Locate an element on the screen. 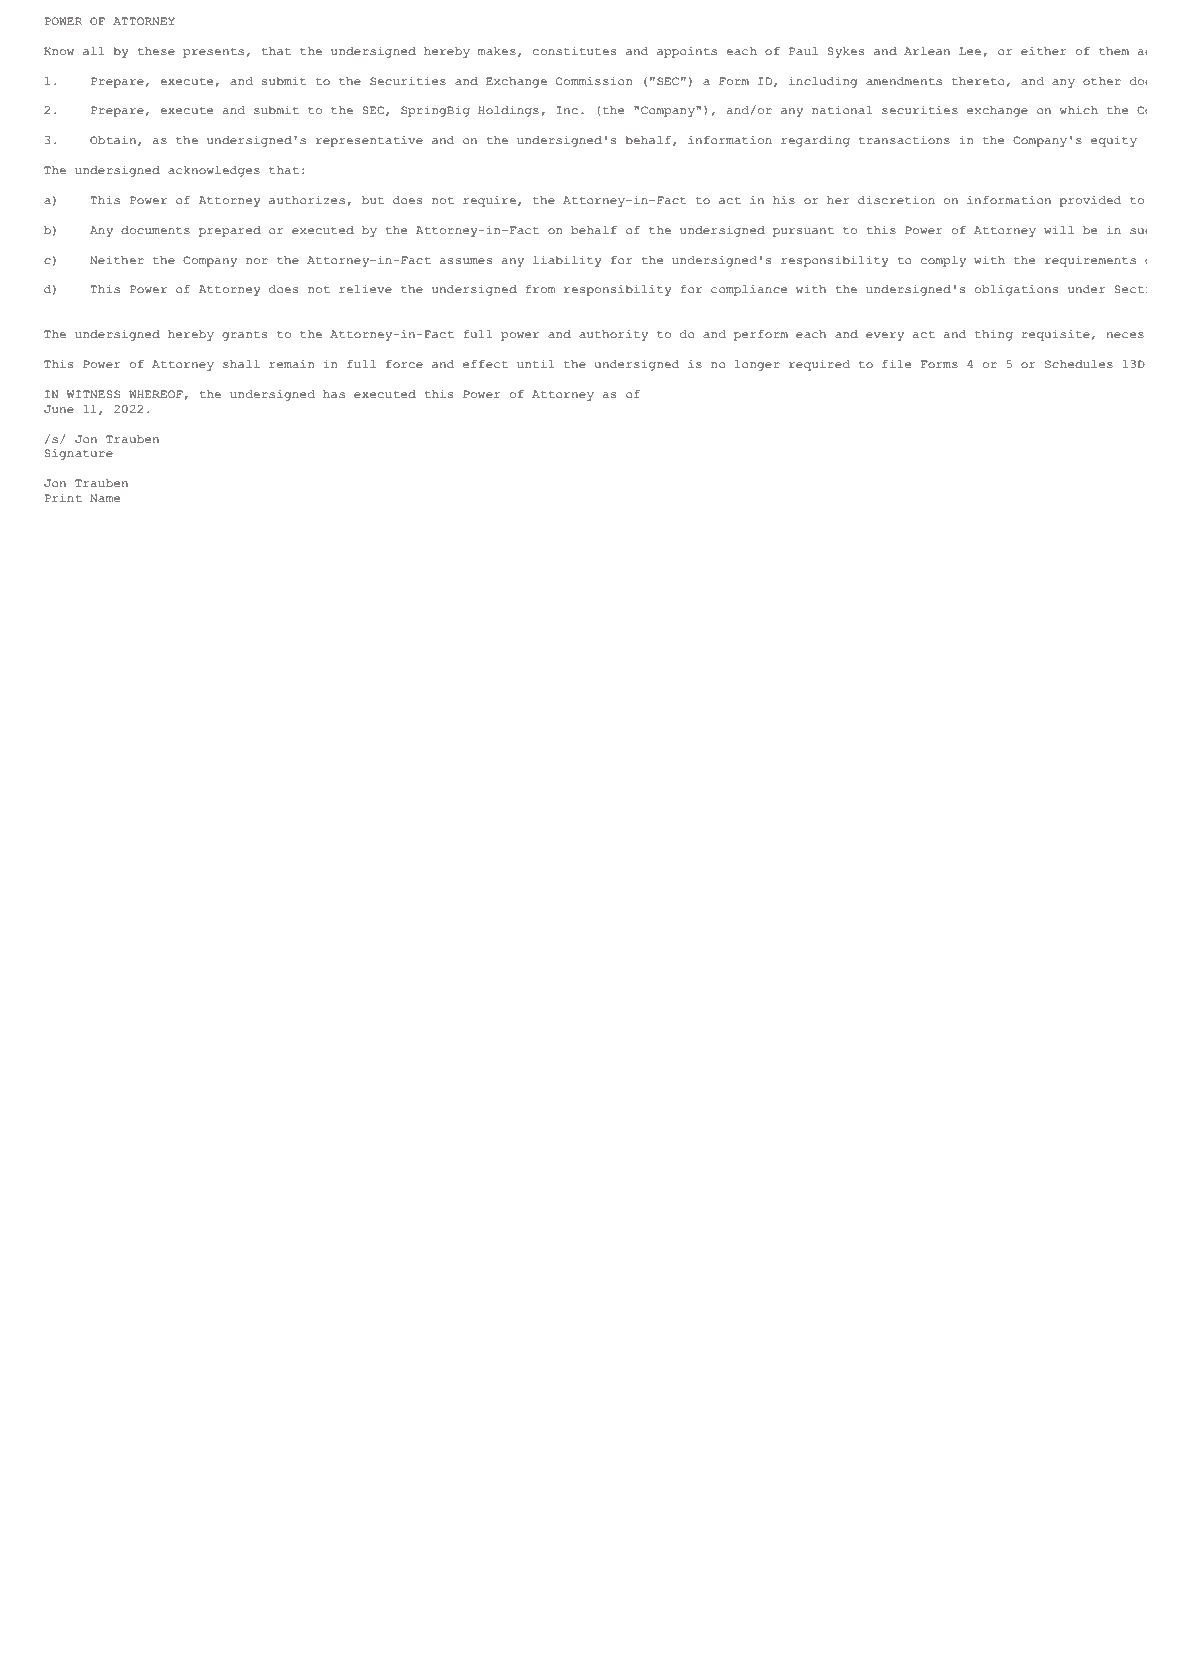 This screenshot has height=1673, width=1182. Schedules is located at coordinates (1079, 364).
